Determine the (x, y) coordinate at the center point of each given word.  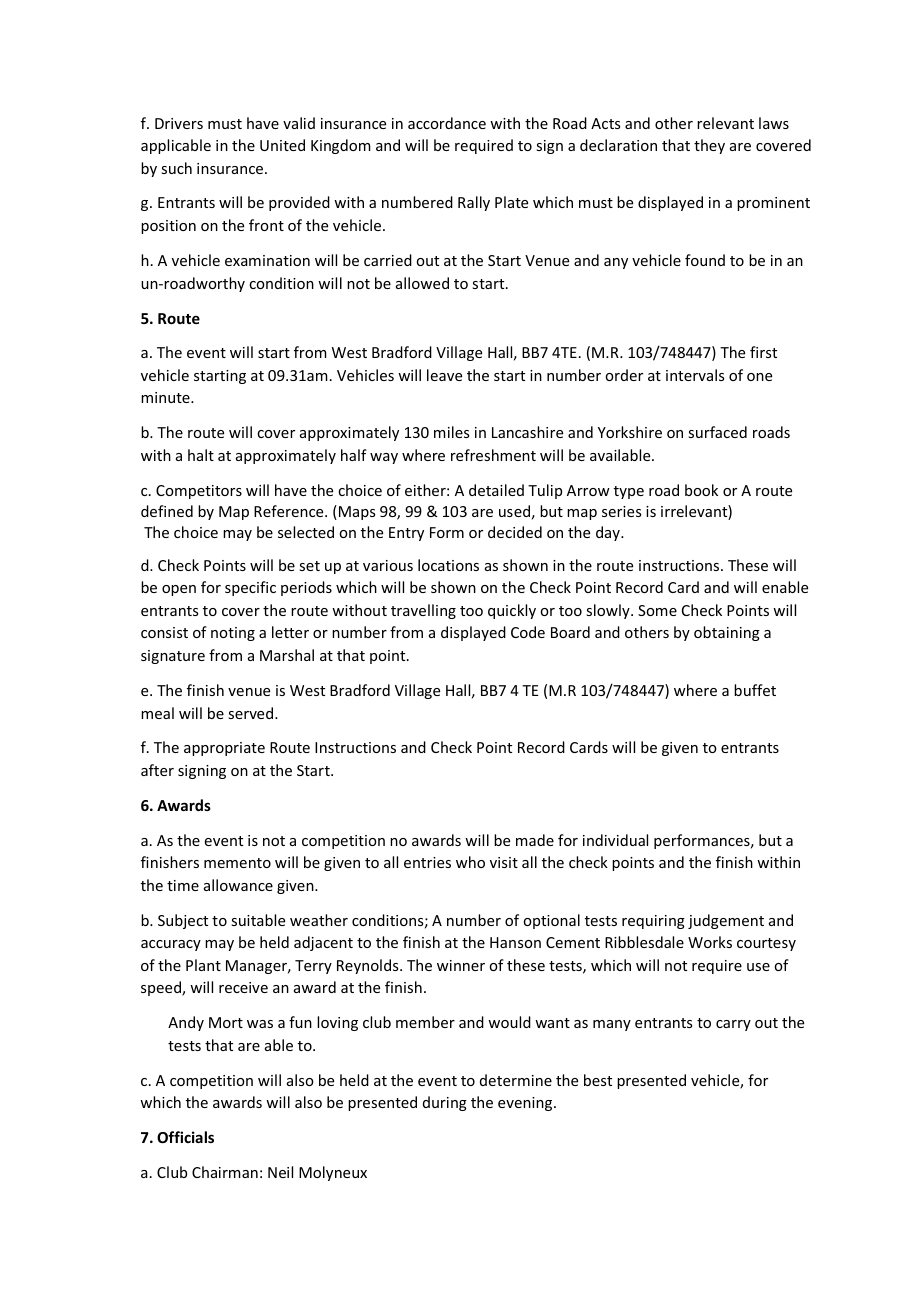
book (701, 490)
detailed (496, 490)
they (709, 146)
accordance (447, 123)
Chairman (225, 1172)
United (282, 145)
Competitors (199, 492)
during (445, 1103)
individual (615, 840)
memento (237, 863)
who (470, 862)
